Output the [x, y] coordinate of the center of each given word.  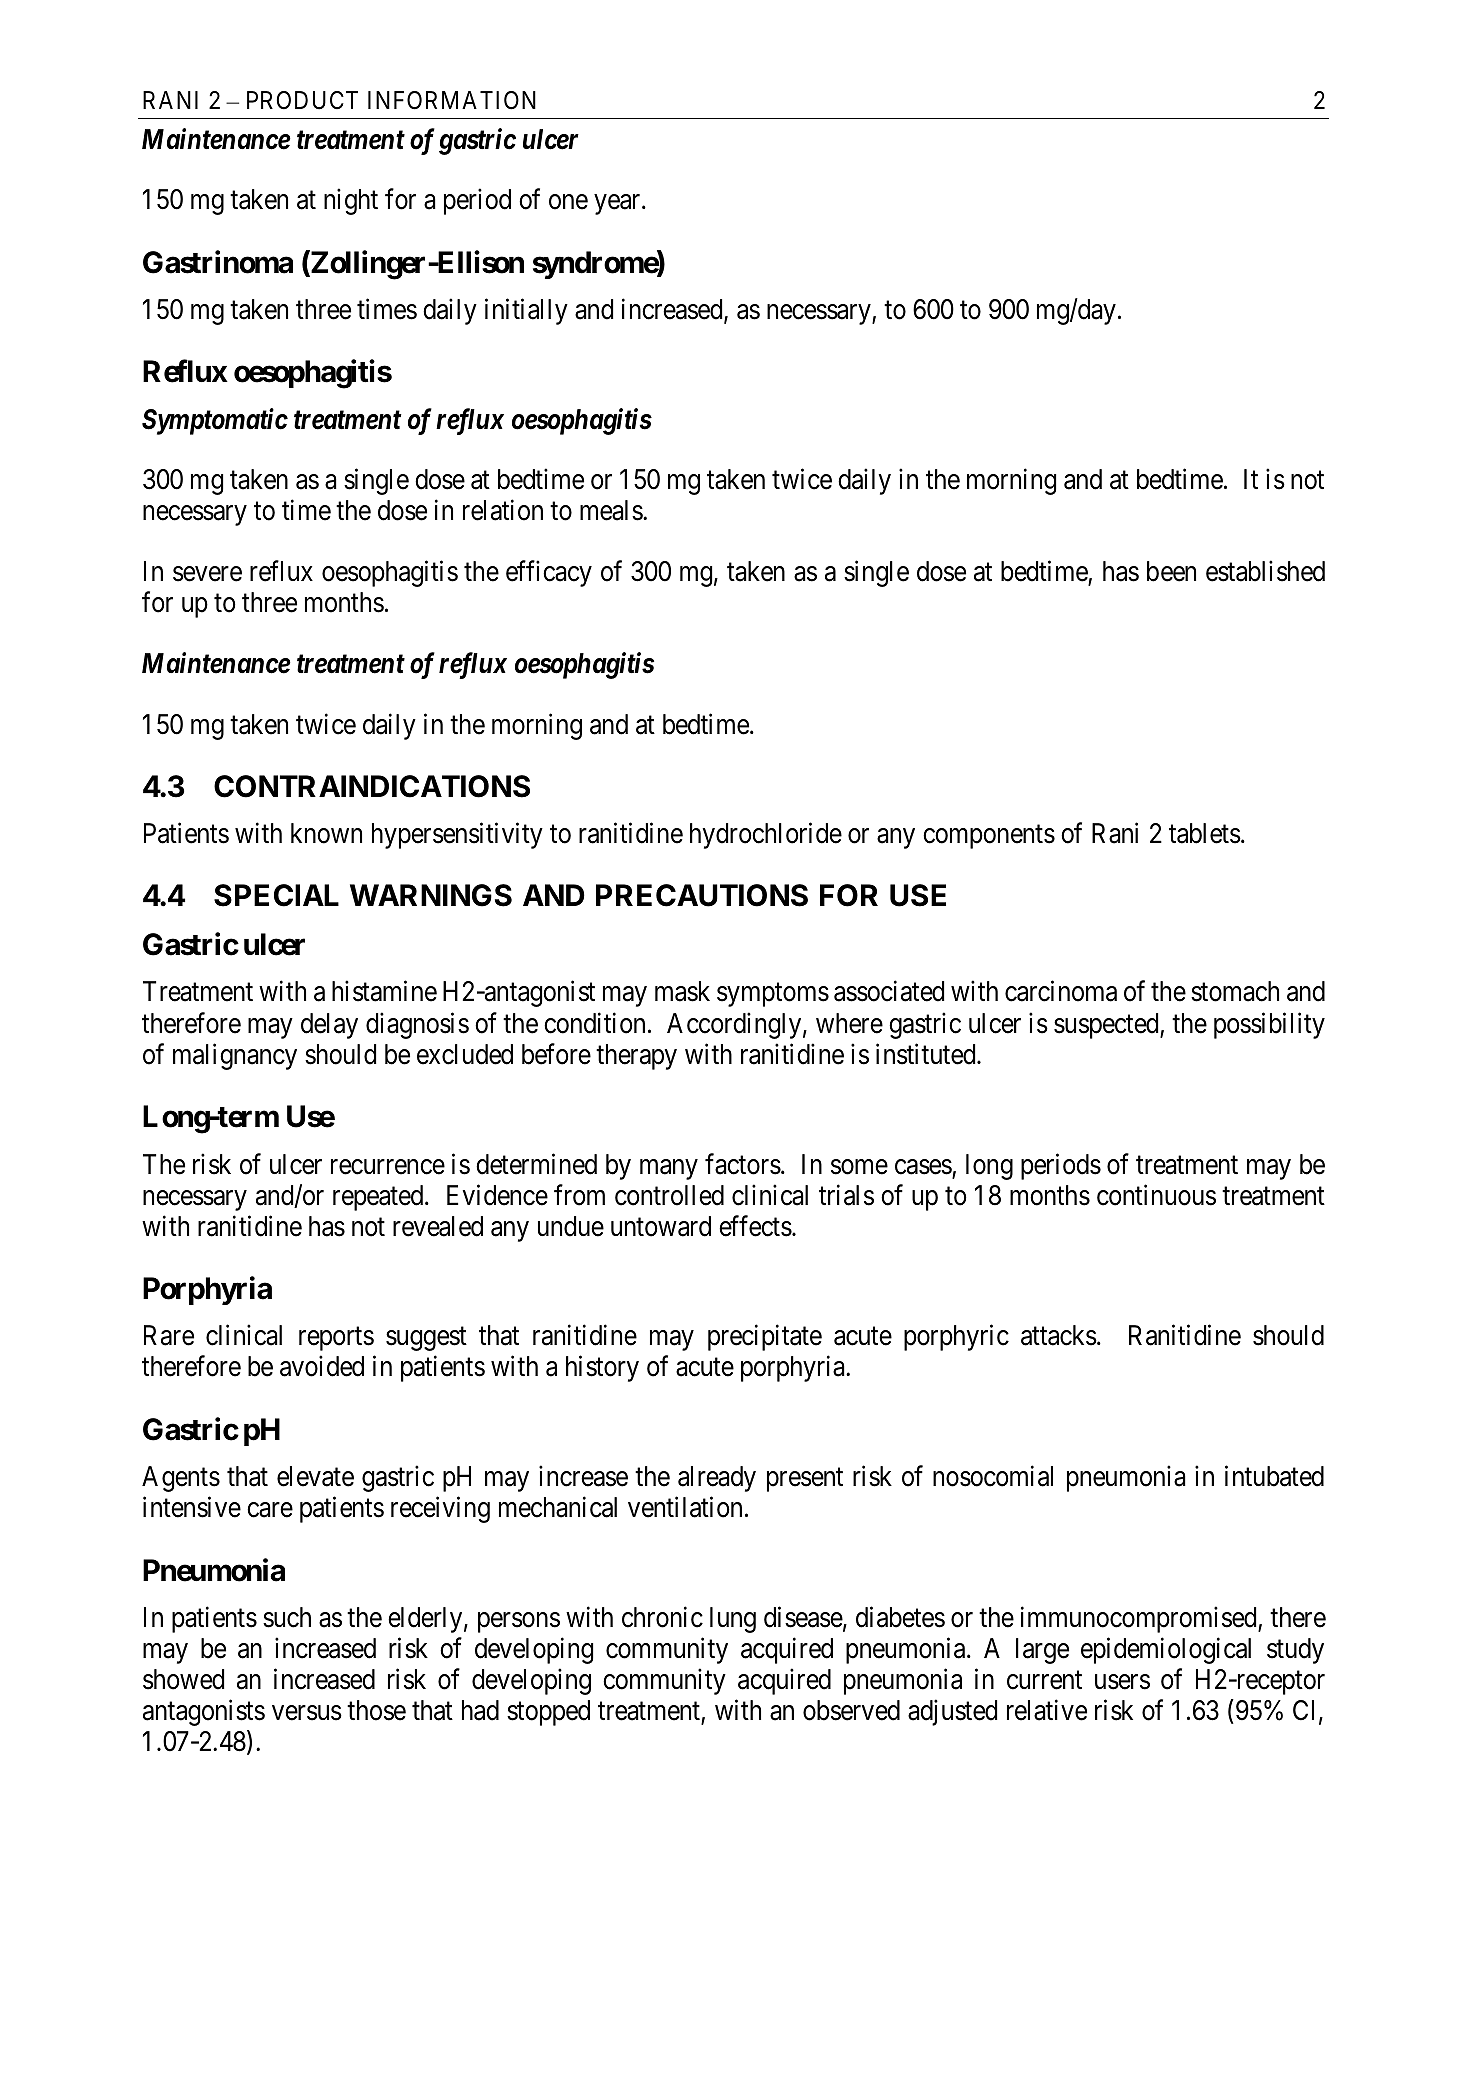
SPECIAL [276, 895]
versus [307, 1713]
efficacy [549, 573]
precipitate [765, 1338]
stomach [1235, 991]
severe [207, 574]
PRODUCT [302, 100]
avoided [322, 1366]
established [1265, 571]
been [1171, 571]
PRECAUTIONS [702, 895]
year [618, 204]
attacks [1059, 1335]
